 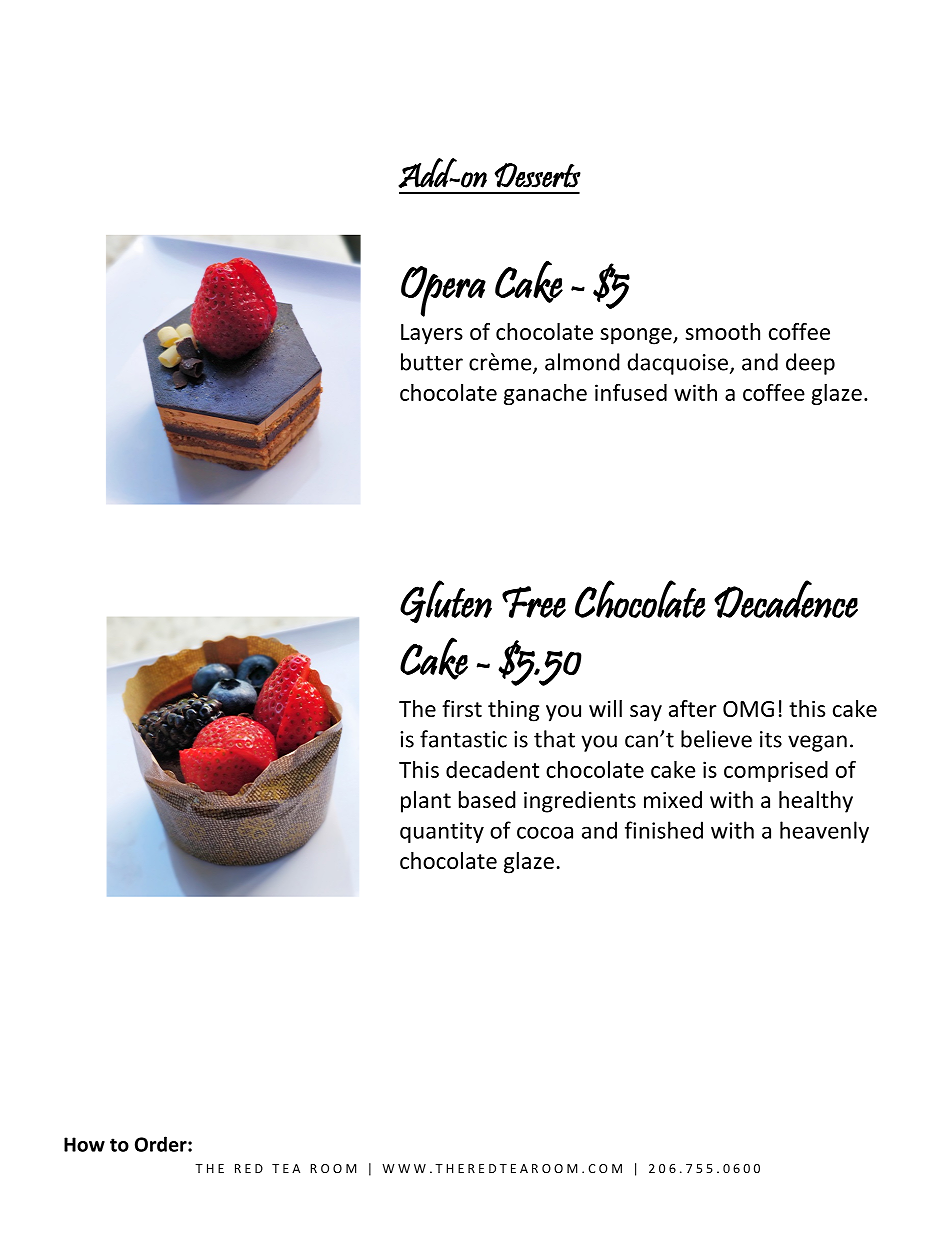 What do you see at coordinates (722, 331) in the page?
I see `smooth` at bounding box center [722, 331].
